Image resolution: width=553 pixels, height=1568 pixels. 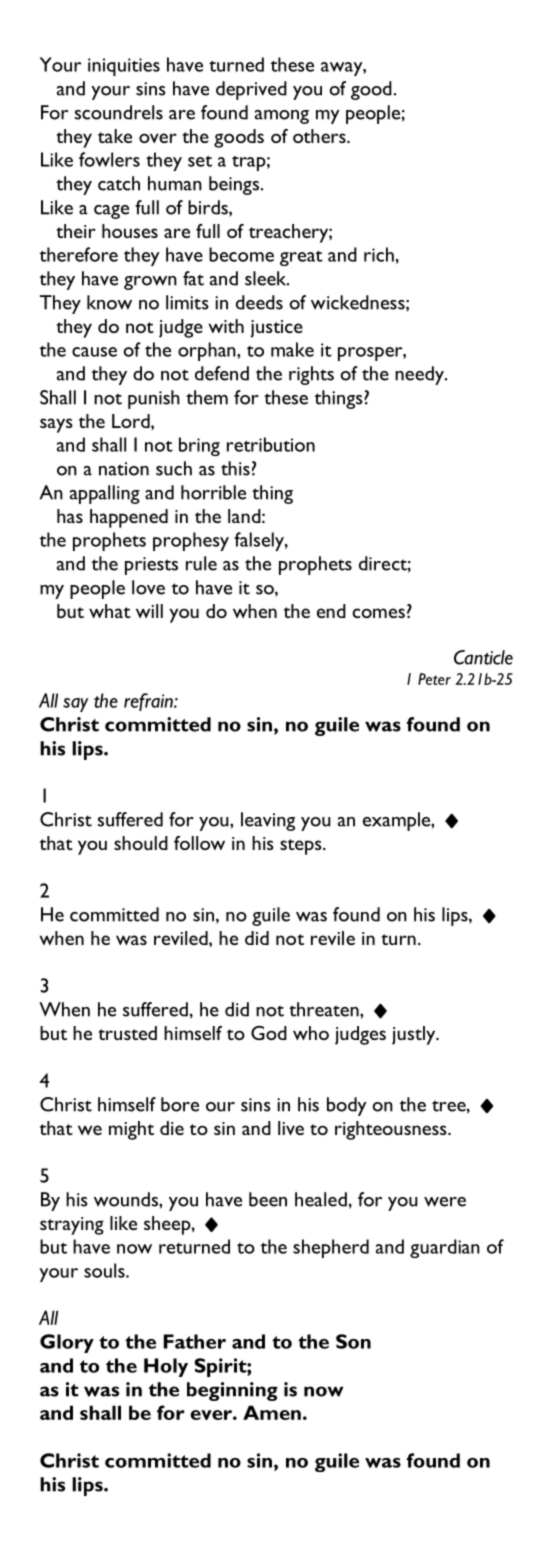 What do you see at coordinates (320, 136) in the image?
I see `others` at bounding box center [320, 136].
